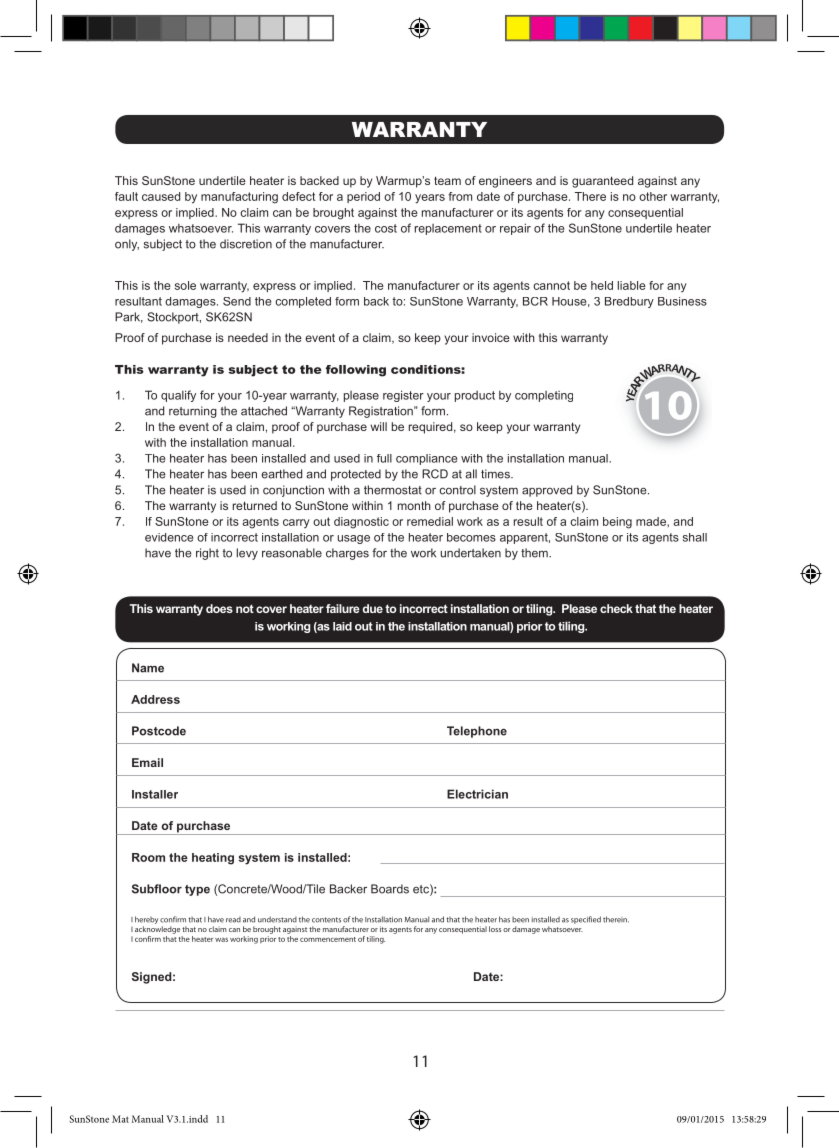 The height and width of the screenshot is (1148, 839). I want to click on type, so click(197, 890).
